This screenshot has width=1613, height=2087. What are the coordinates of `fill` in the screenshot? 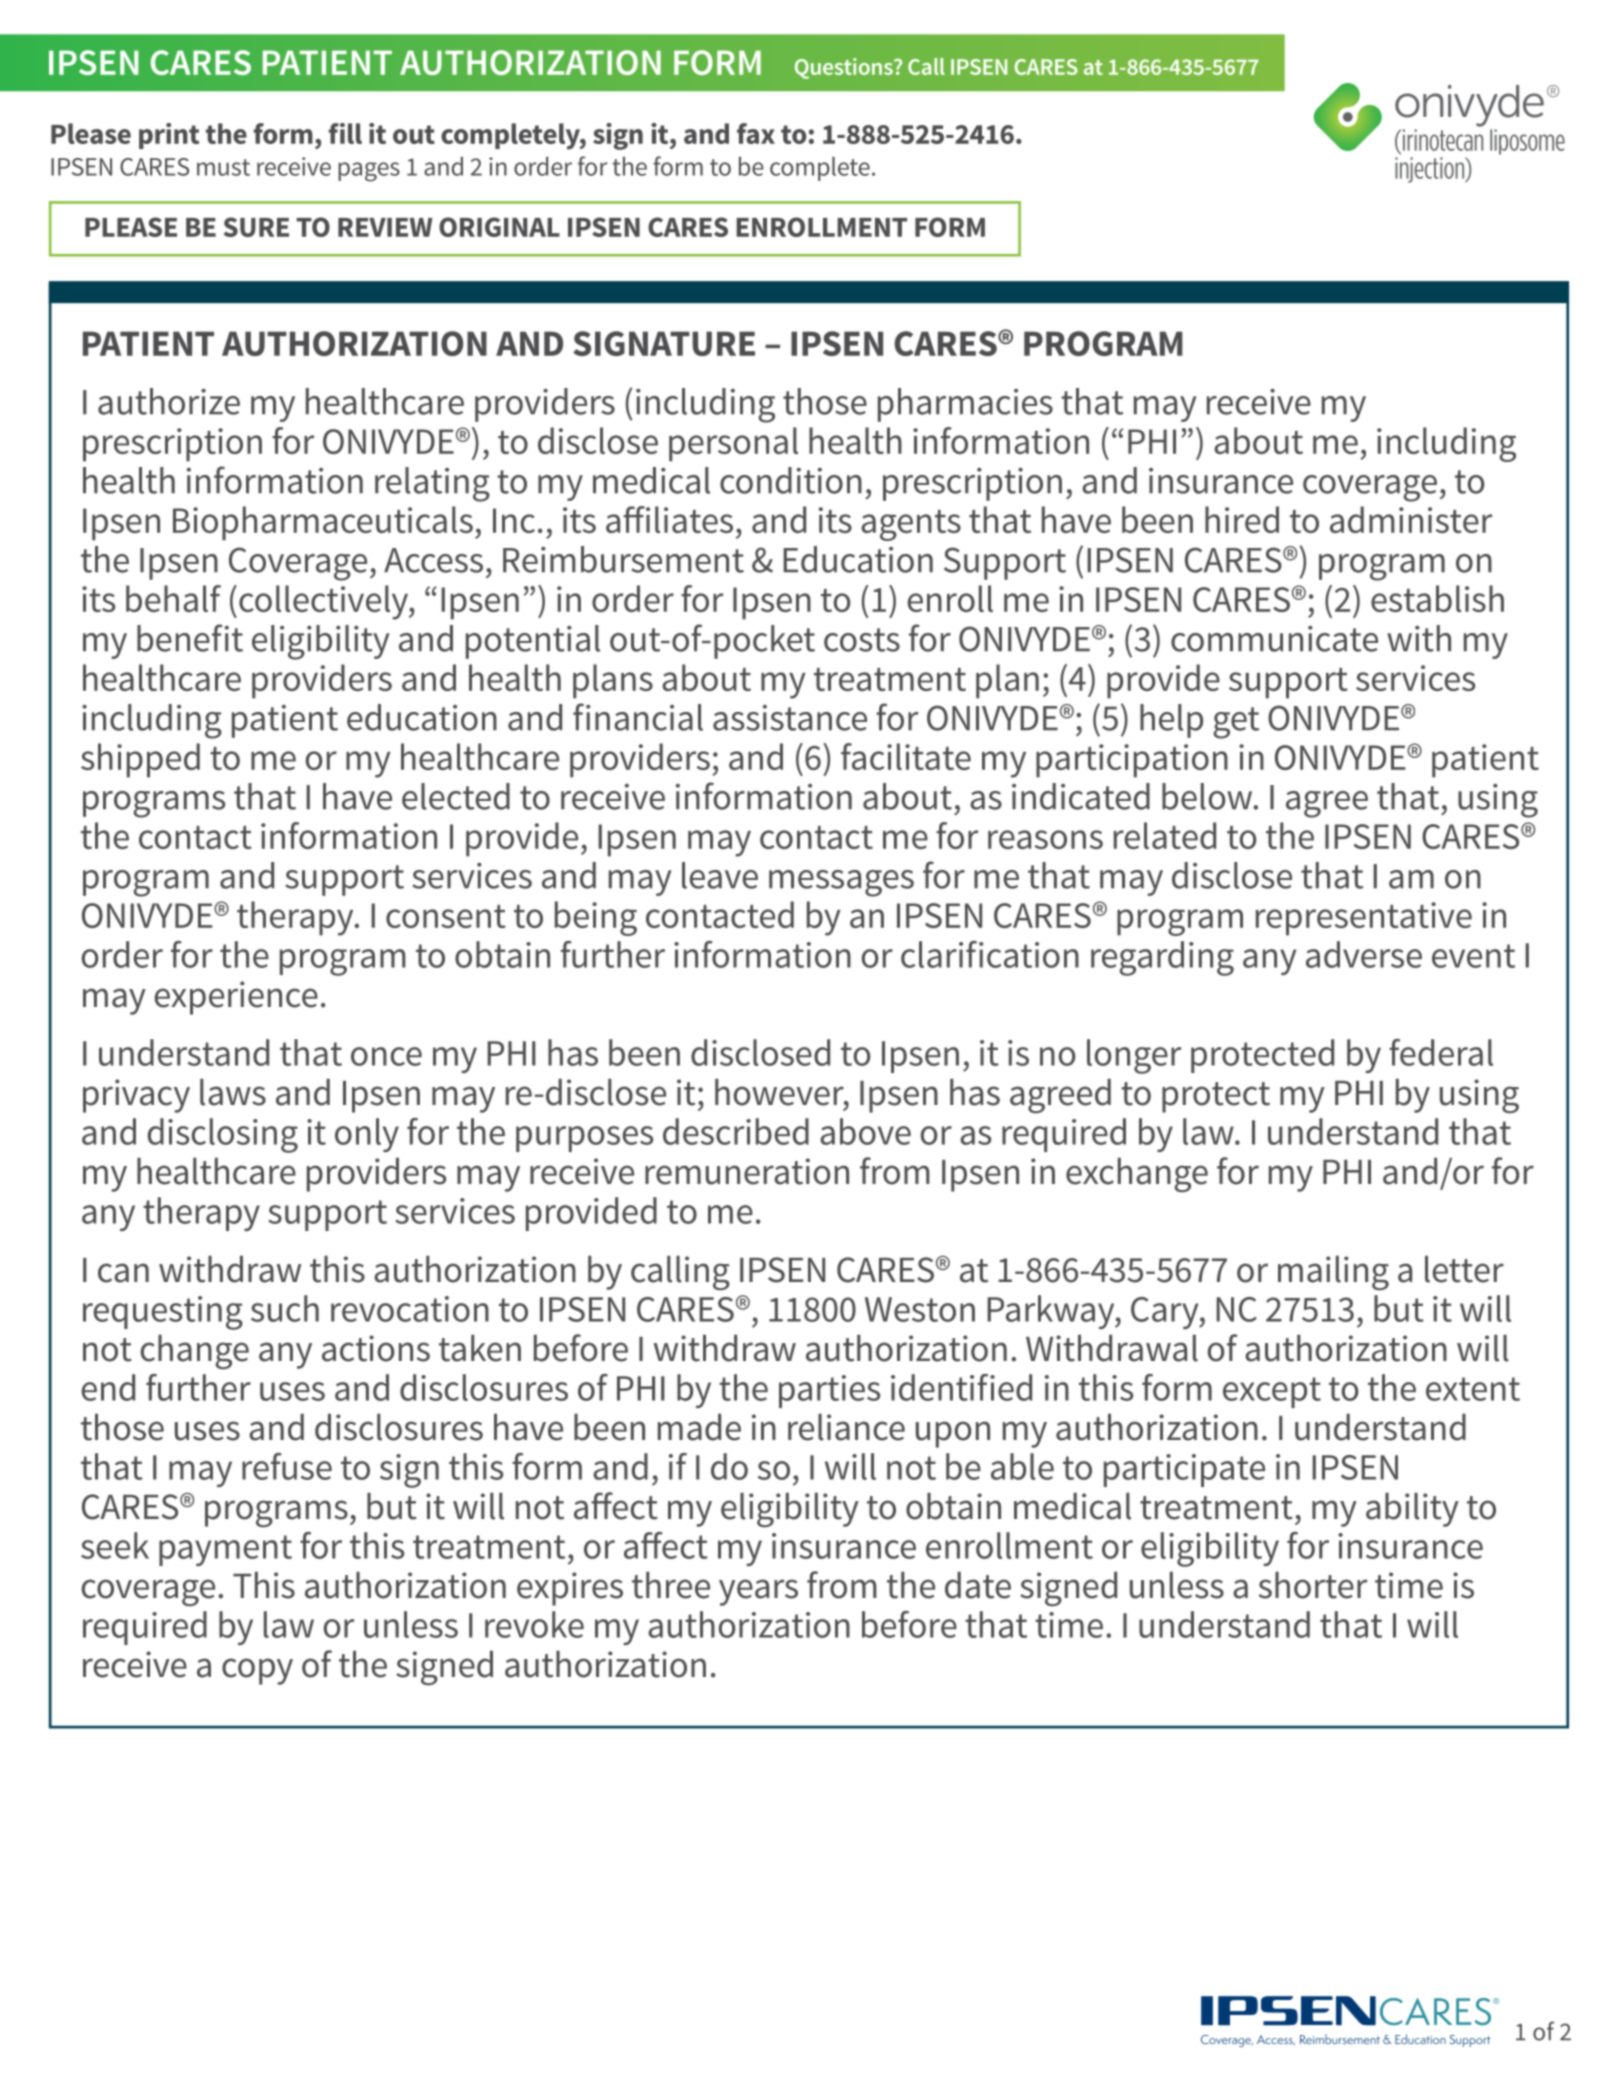 It's located at (345, 133).
